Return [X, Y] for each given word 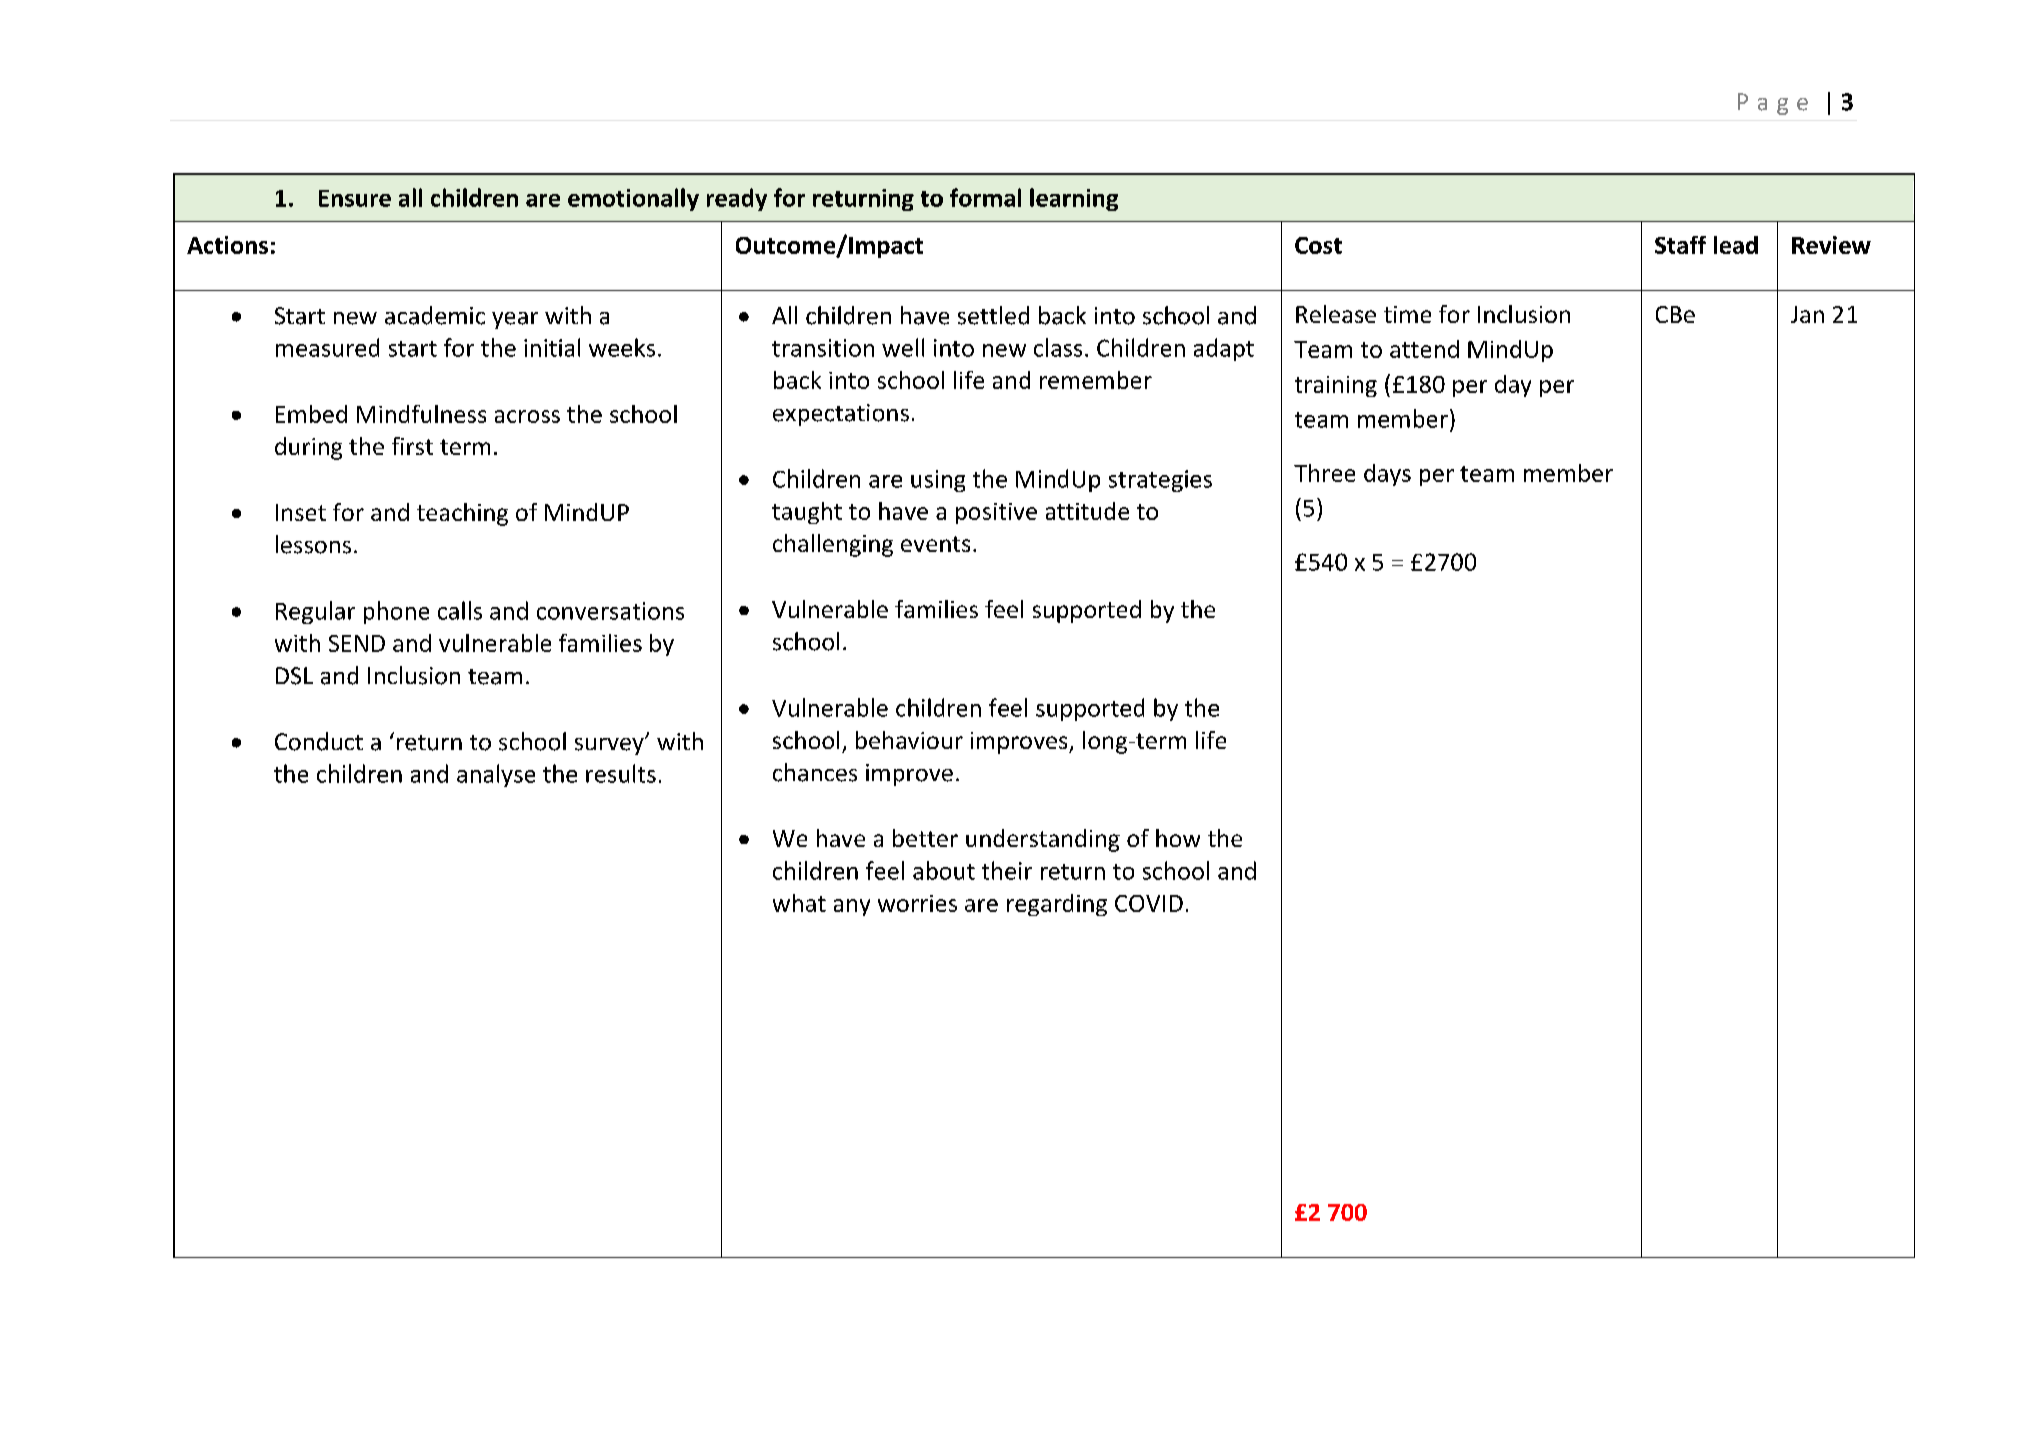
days [1387, 475]
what [799, 903]
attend [1424, 349]
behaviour [909, 740]
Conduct [319, 741]
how [1178, 838]
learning [1074, 199]
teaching [462, 514]
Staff [1680, 245]
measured [327, 347]
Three [1324, 473]
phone [396, 612]
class [1058, 347]
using [938, 481]
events [935, 544]
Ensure [355, 198]
